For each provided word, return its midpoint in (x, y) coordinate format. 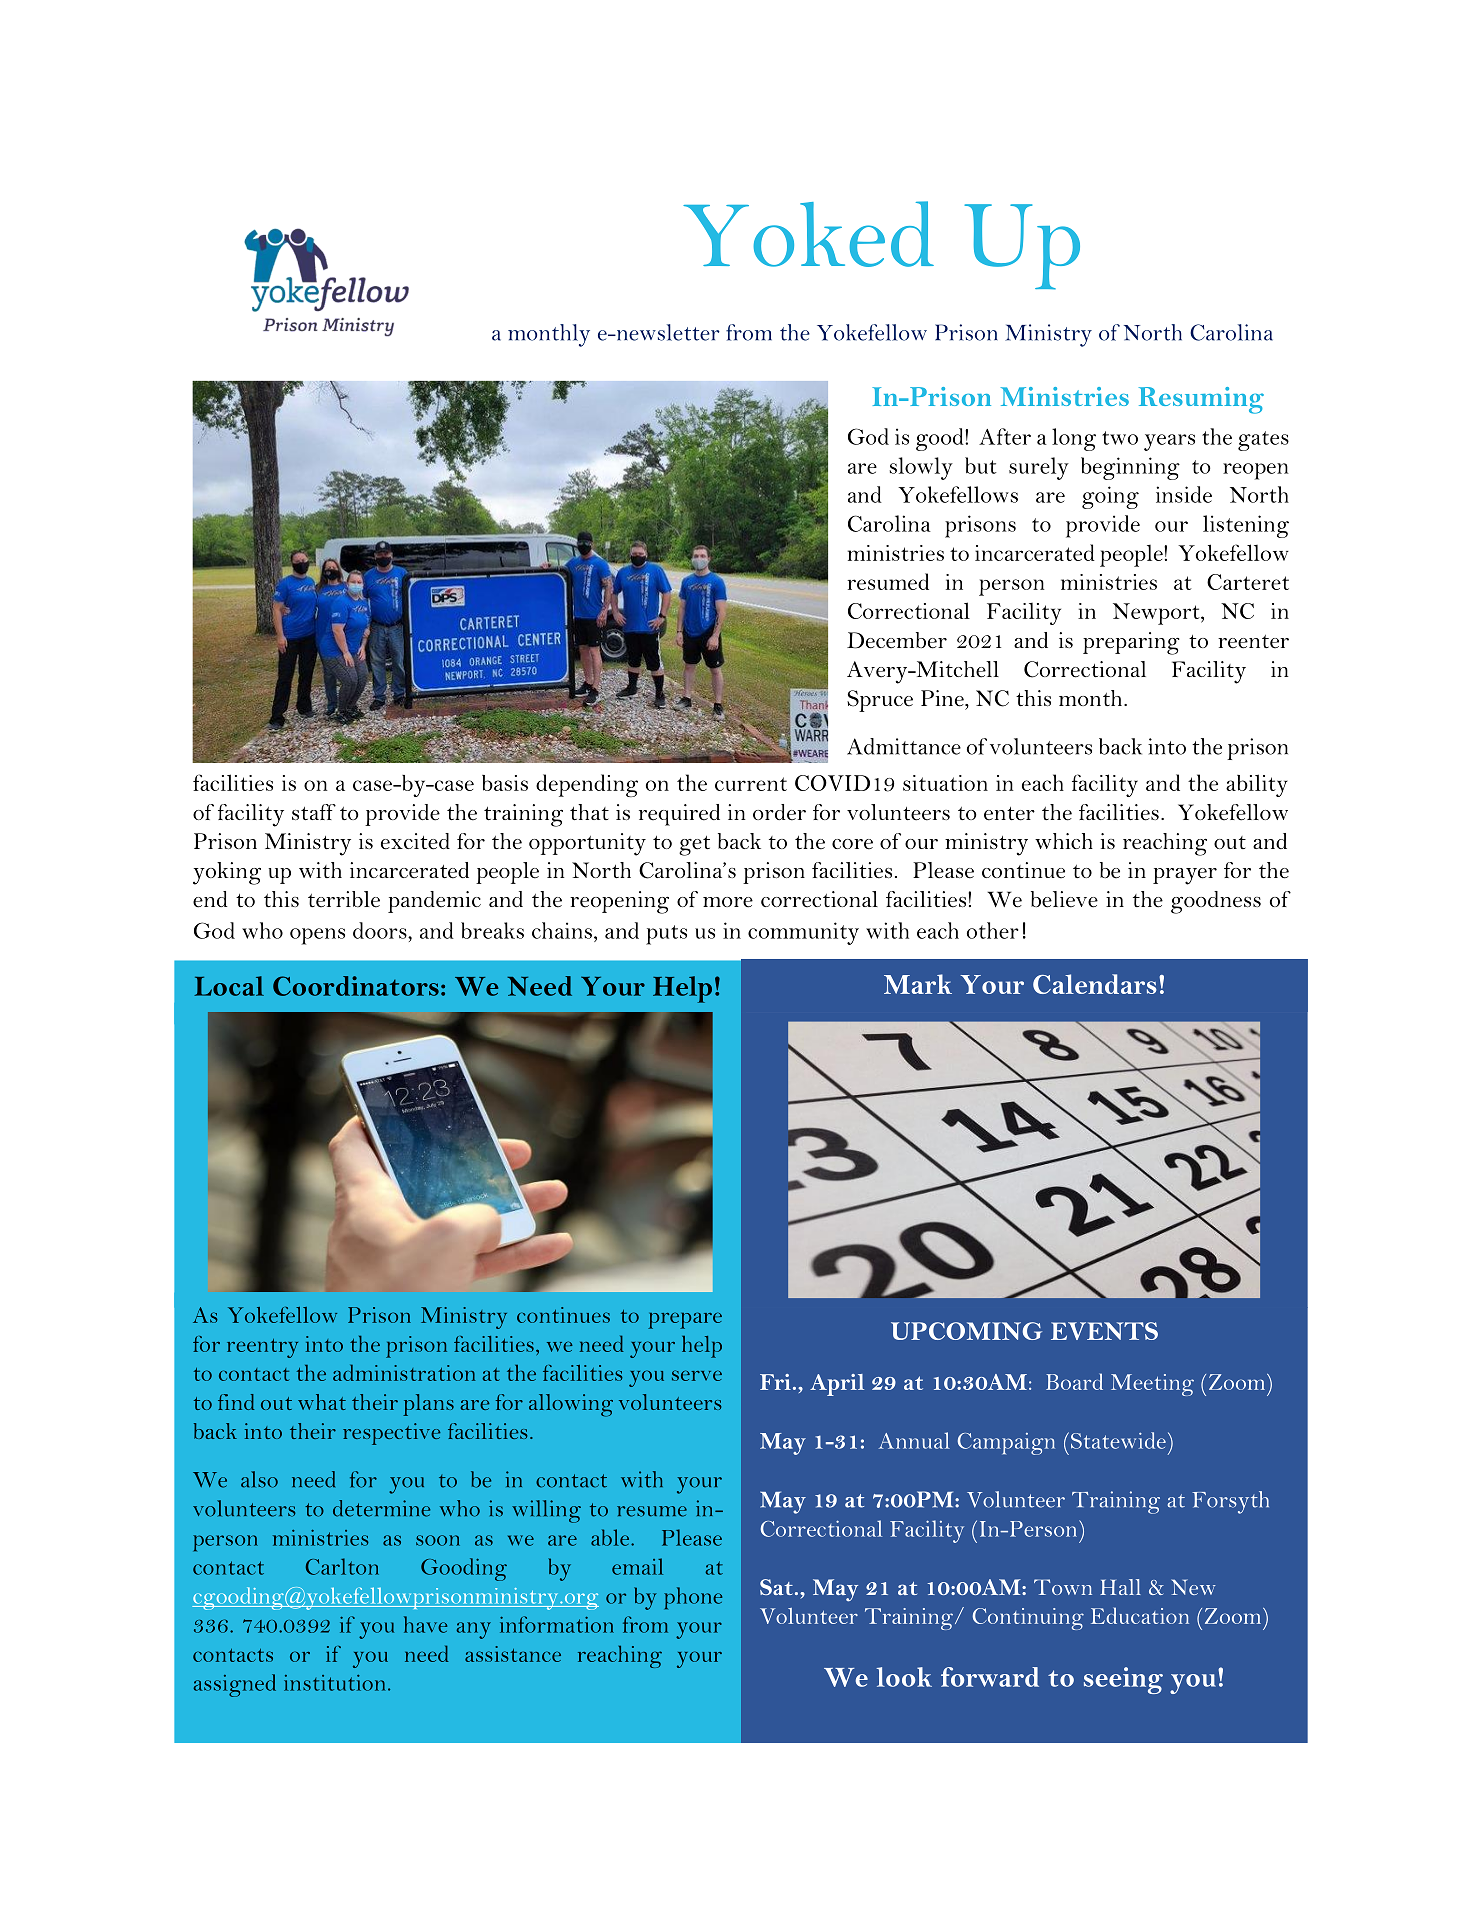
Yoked (808, 234)
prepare (685, 1320)
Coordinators (356, 986)
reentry (262, 1348)
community (803, 933)
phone (693, 1598)
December (897, 640)
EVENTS (1104, 1331)
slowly (921, 468)
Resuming (1201, 400)
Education (1140, 1615)
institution (334, 1683)
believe (1064, 899)
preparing (1131, 643)
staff (314, 812)
